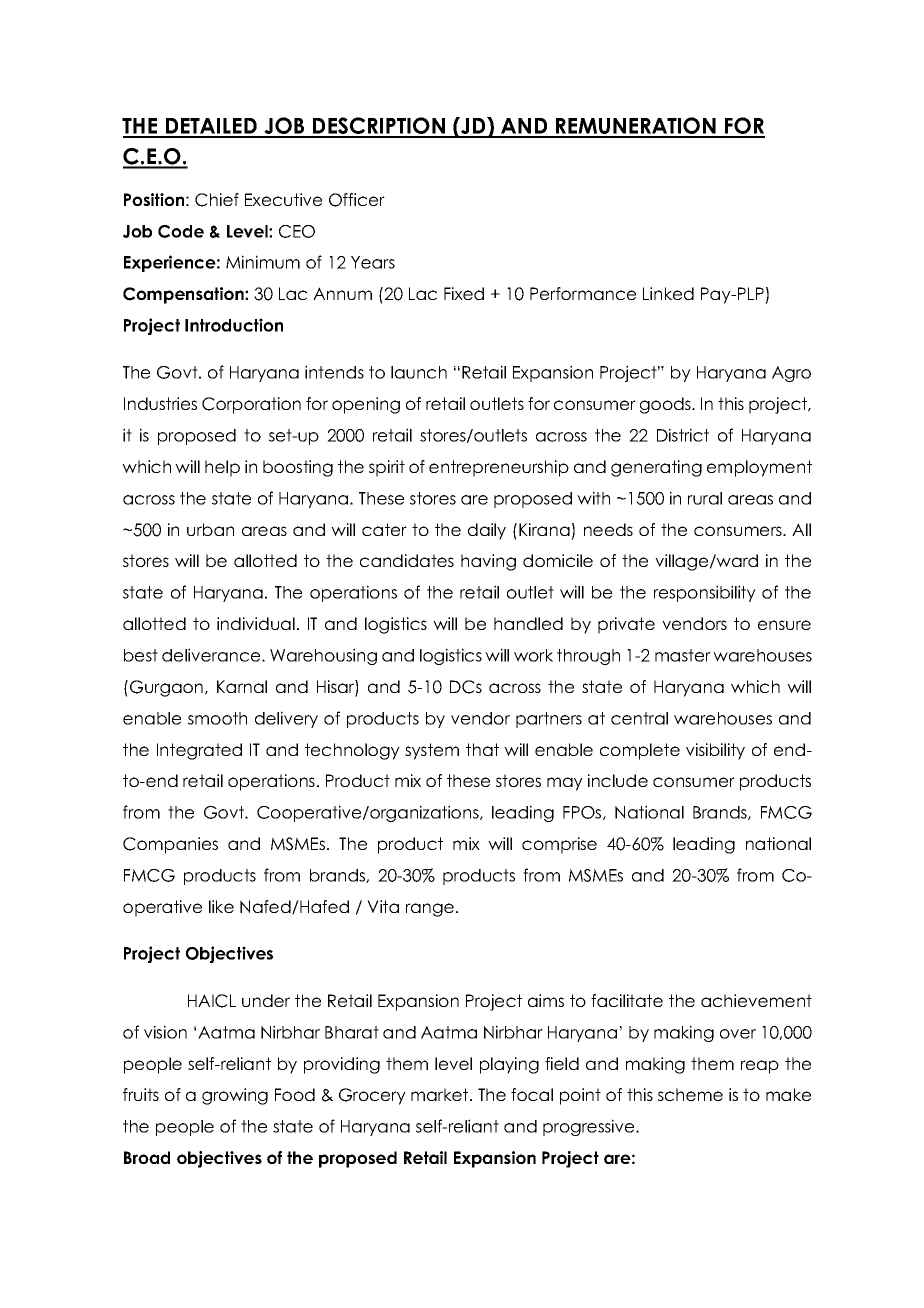 The image size is (924, 1308). What do you see at coordinates (636, 127) in the screenshot?
I see `REMUNERATION` at bounding box center [636, 127].
